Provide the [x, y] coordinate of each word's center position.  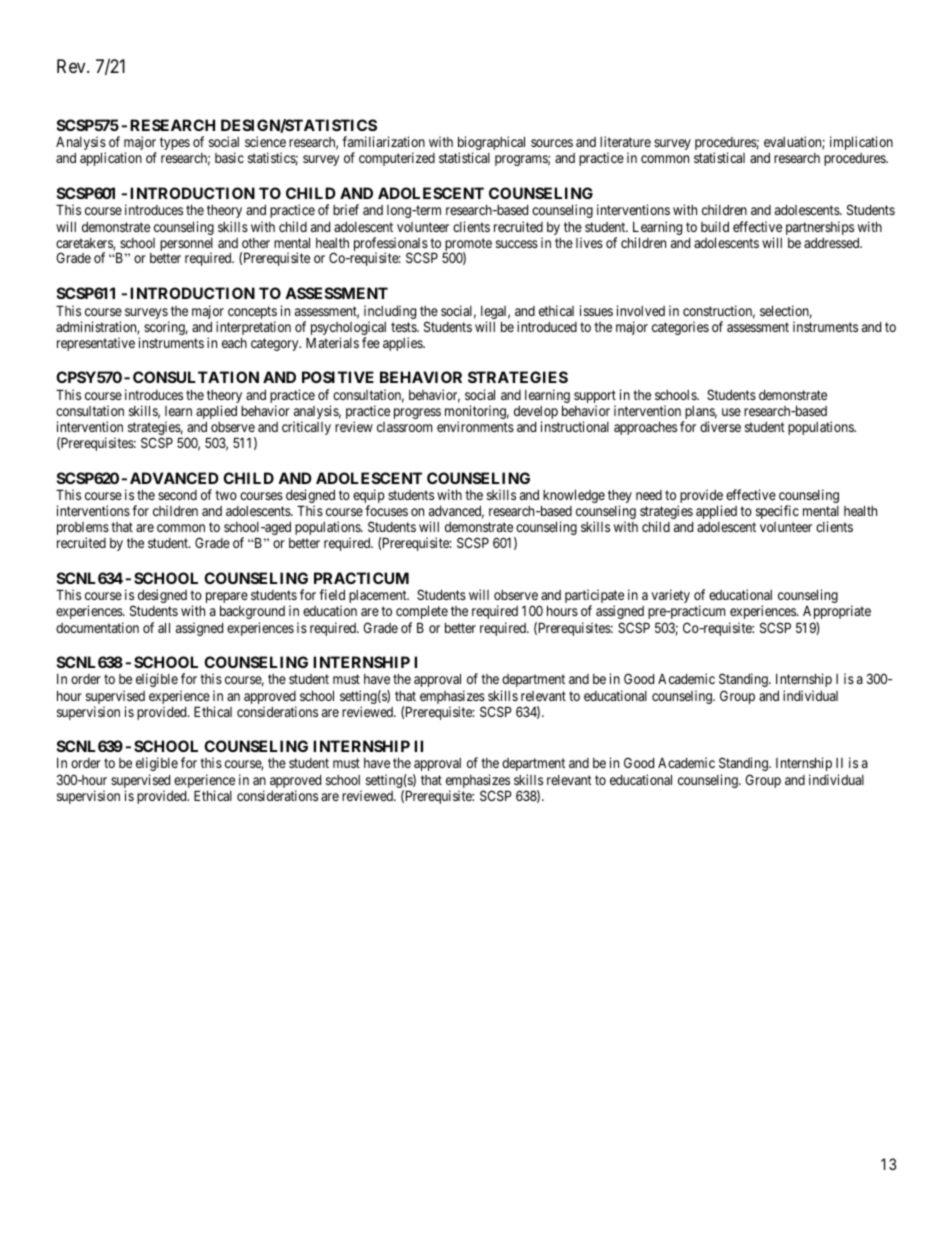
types [175, 143]
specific [777, 512]
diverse [720, 426]
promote [468, 245]
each [234, 342]
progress [417, 413]
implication [861, 143]
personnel [186, 245]
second [177, 495]
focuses [386, 510]
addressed [833, 243]
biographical [491, 144]
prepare [227, 599]
